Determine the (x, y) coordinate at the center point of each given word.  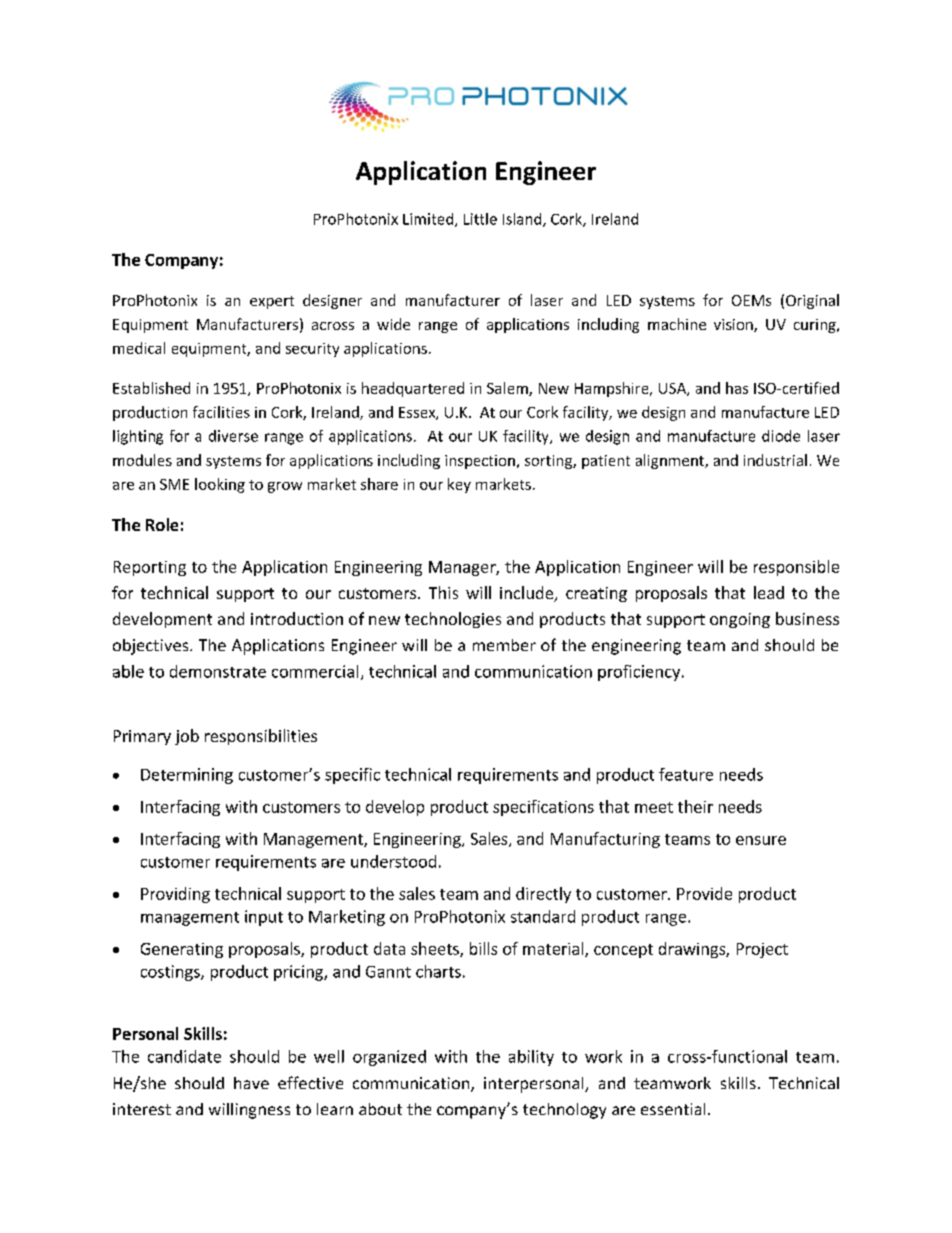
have (251, 1083)
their (695, 806)
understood (393, 861)
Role (162, 524)
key (459, 485)
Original (812, 301)
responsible (796, 568)
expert (272, 302)
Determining (187, 776)
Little (480, 219)
